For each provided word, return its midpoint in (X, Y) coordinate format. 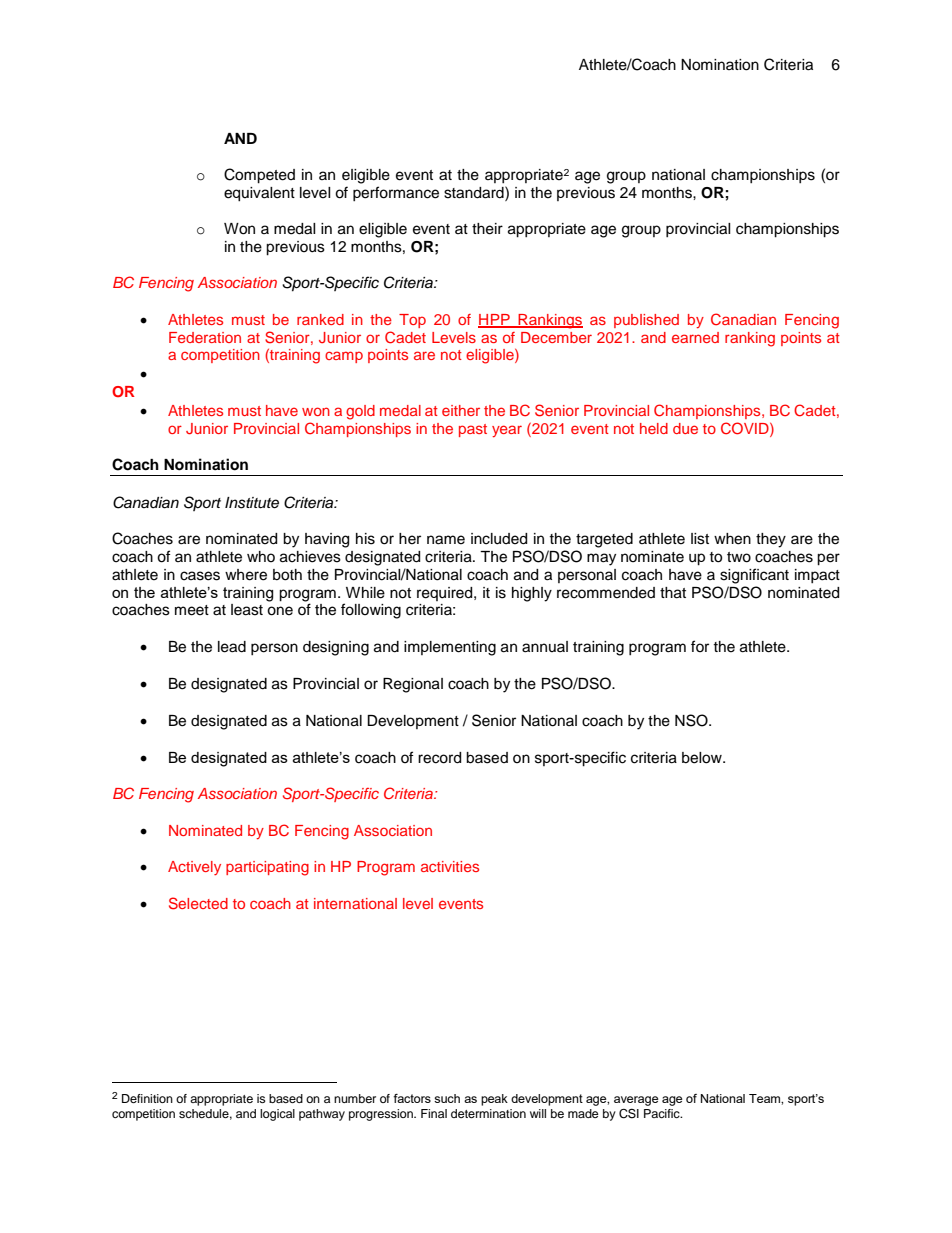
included (499, 539)
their (487, 229)
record (439, 758)
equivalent (259, 194)
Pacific (663, 1113)
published (646, 321)
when (732, 539)
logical (277, 1115)
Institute (252, 503)
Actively (194, 868)
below (703, 758)
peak (494, 1100)
